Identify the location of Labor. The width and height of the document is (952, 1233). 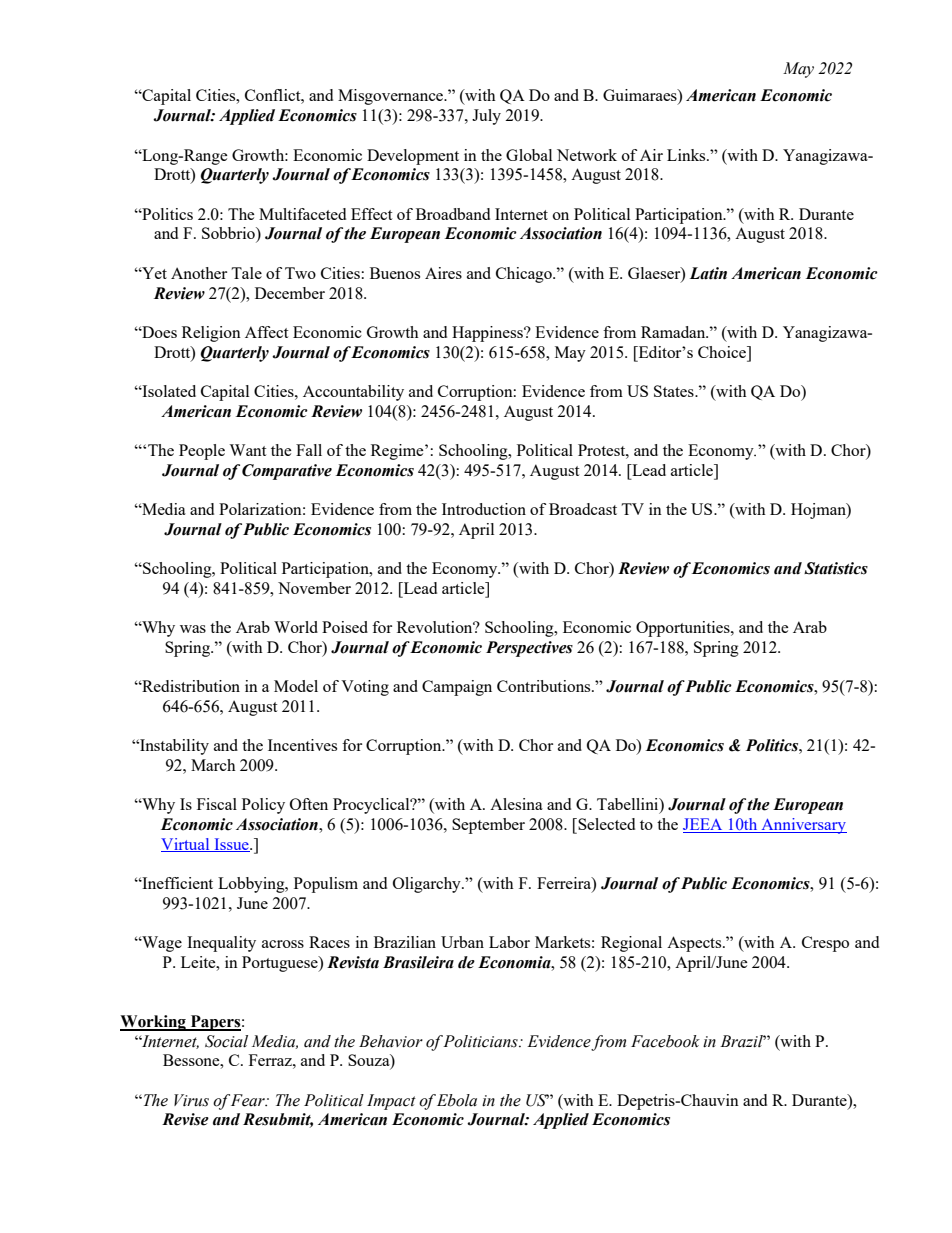
(509, 942).
